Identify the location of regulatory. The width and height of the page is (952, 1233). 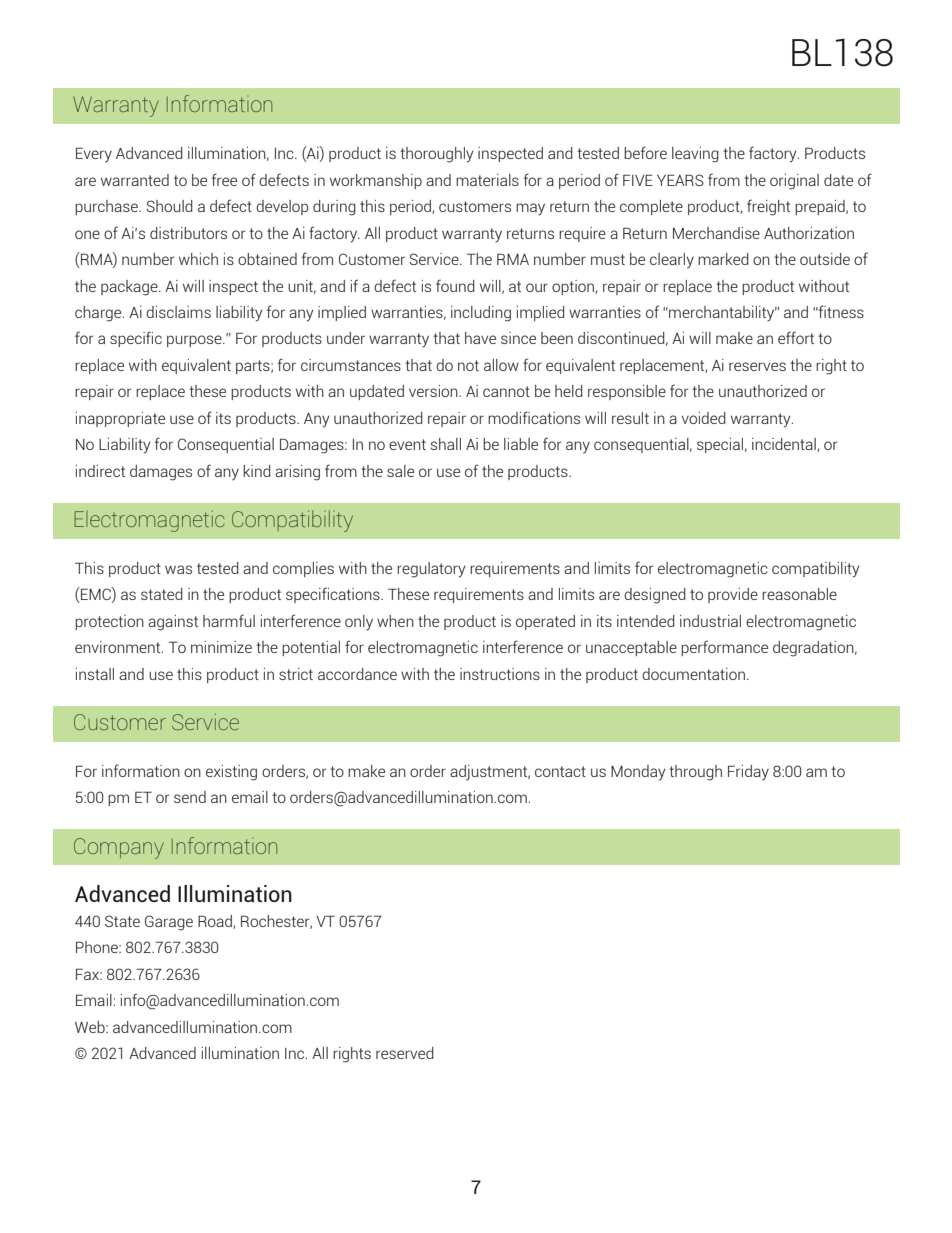
(431, 570).
